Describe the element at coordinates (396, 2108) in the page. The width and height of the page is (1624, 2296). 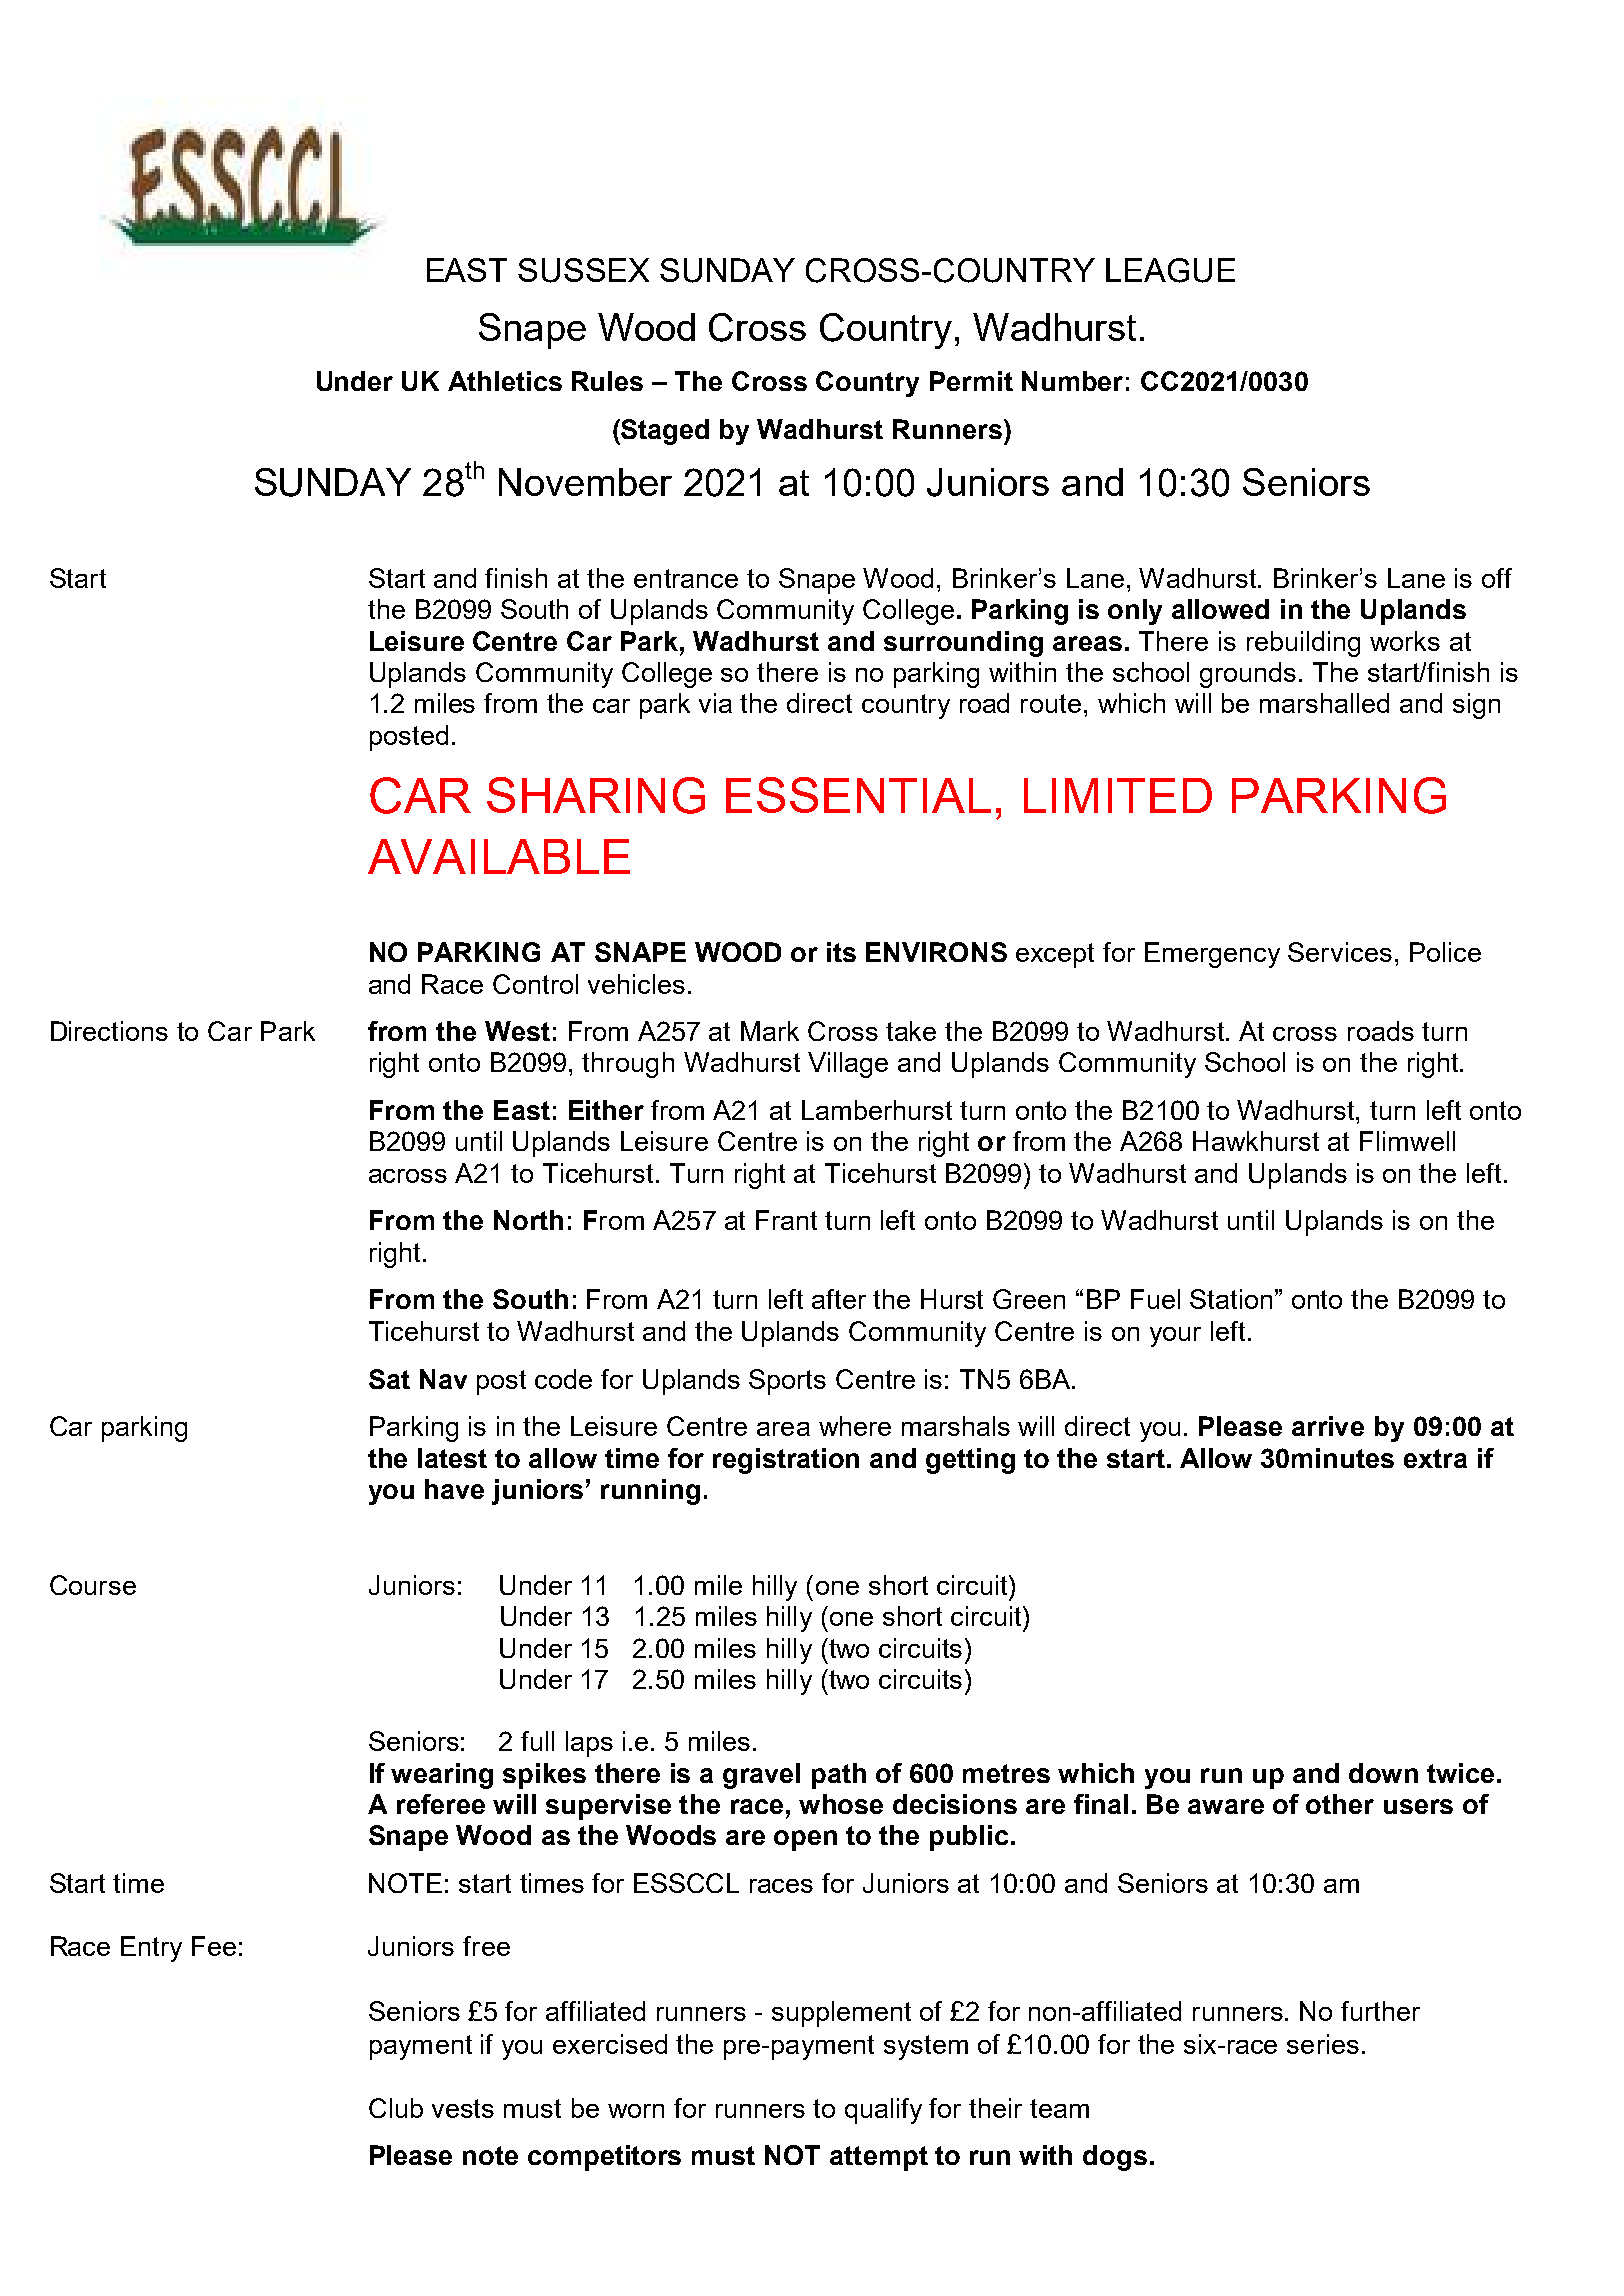
I see `Club` at that location.
